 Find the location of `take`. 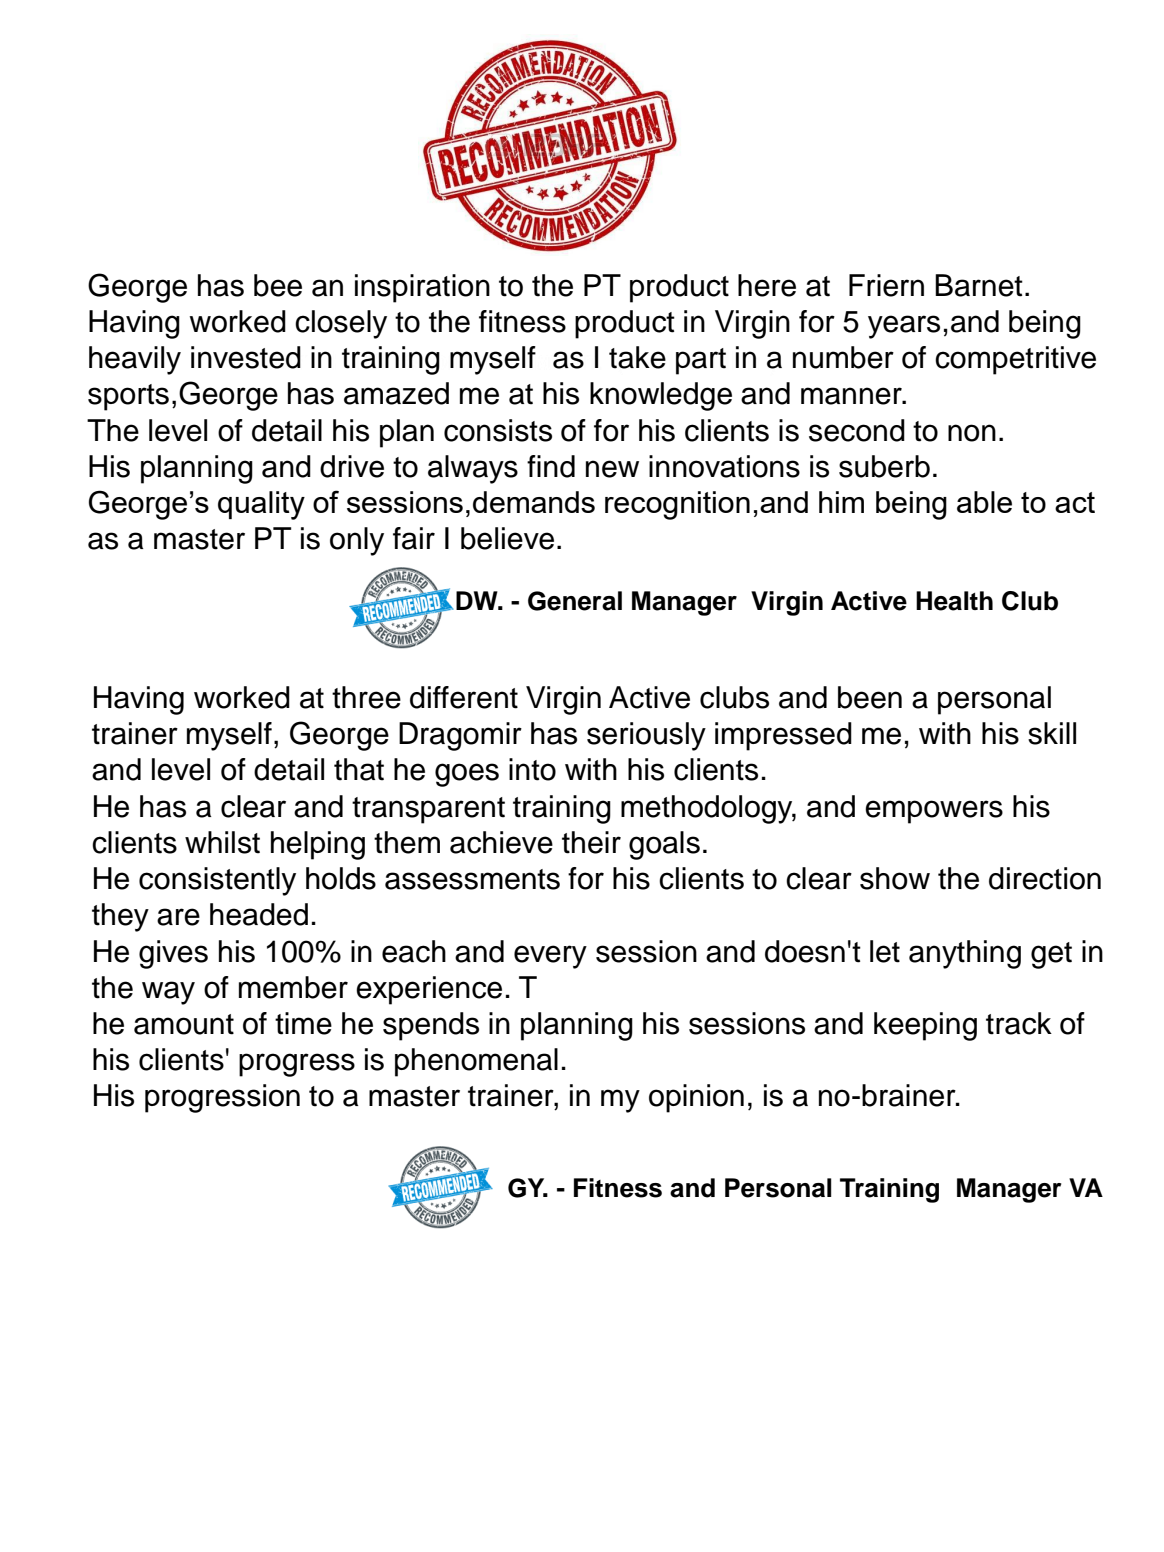

take is located at coordinates (637, 357).
